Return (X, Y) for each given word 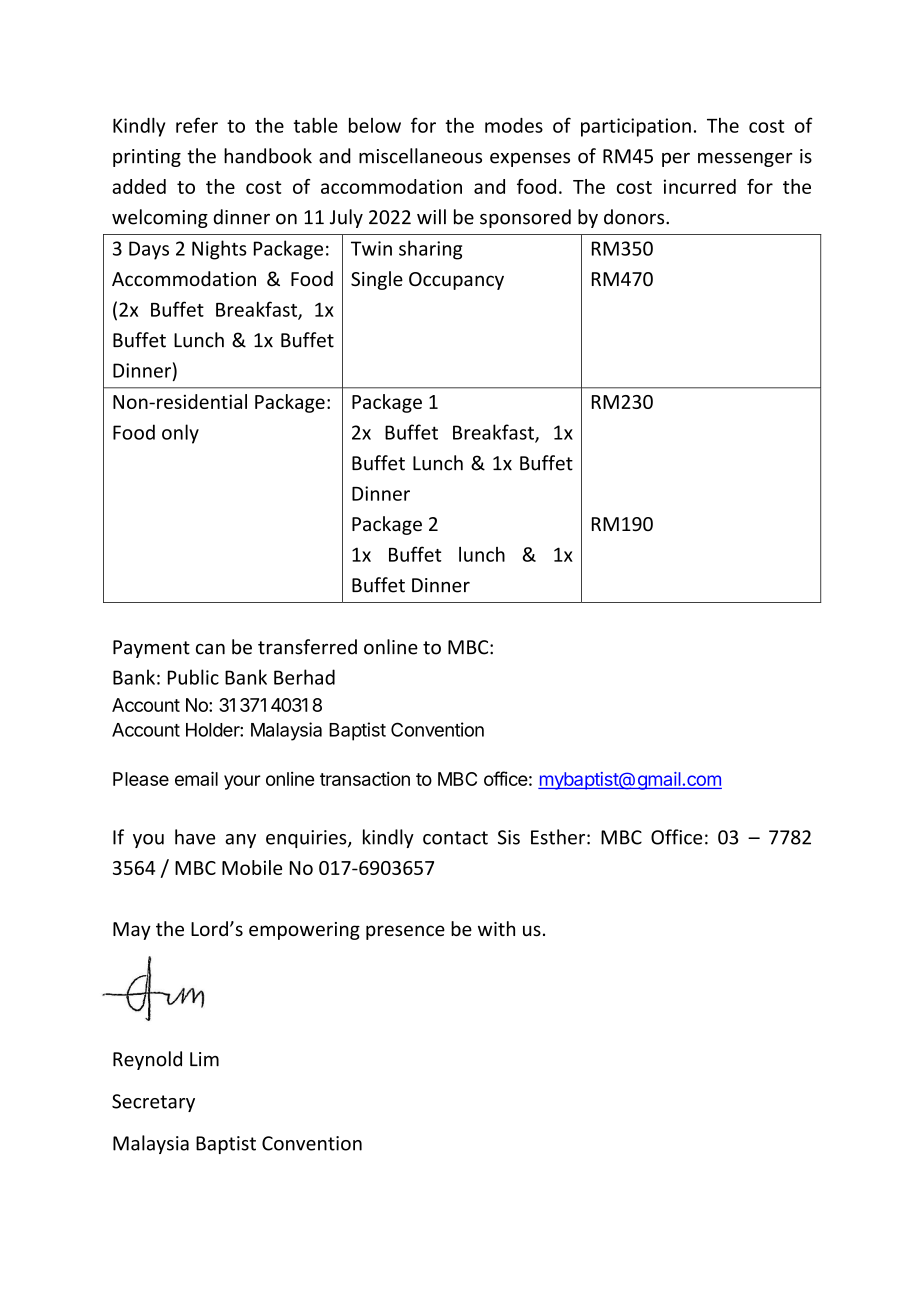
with (496, 928)
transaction (365, 779)
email (196, 778)
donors (635, 217)
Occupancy (456, 281)
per (676, 160)
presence (405, 932)
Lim (204, 1059)
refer (197, 125)
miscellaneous (420, 156)
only (180, 434)
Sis (509, 837)
